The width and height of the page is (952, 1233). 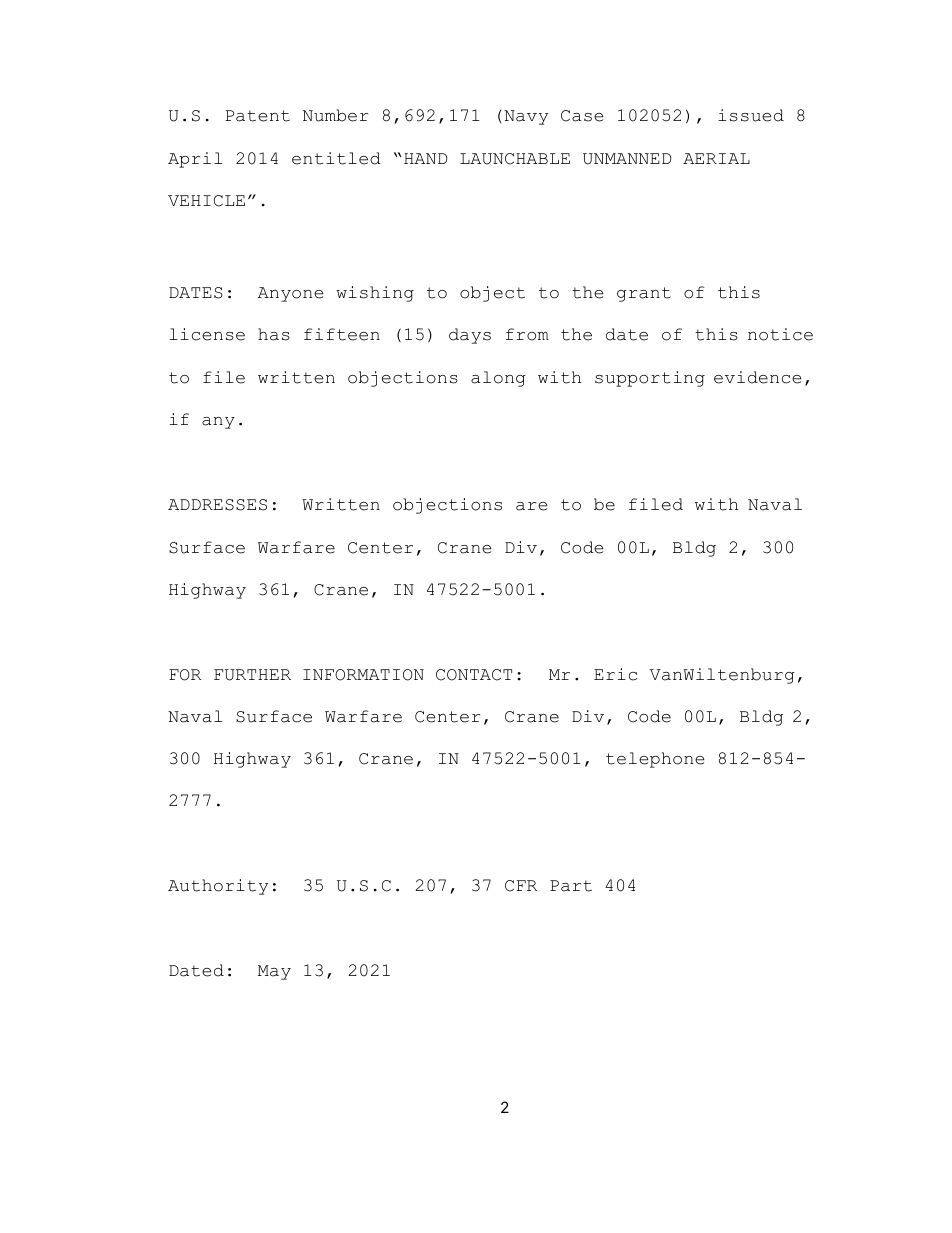 I want to click on May, so click(x=274, y=972).
